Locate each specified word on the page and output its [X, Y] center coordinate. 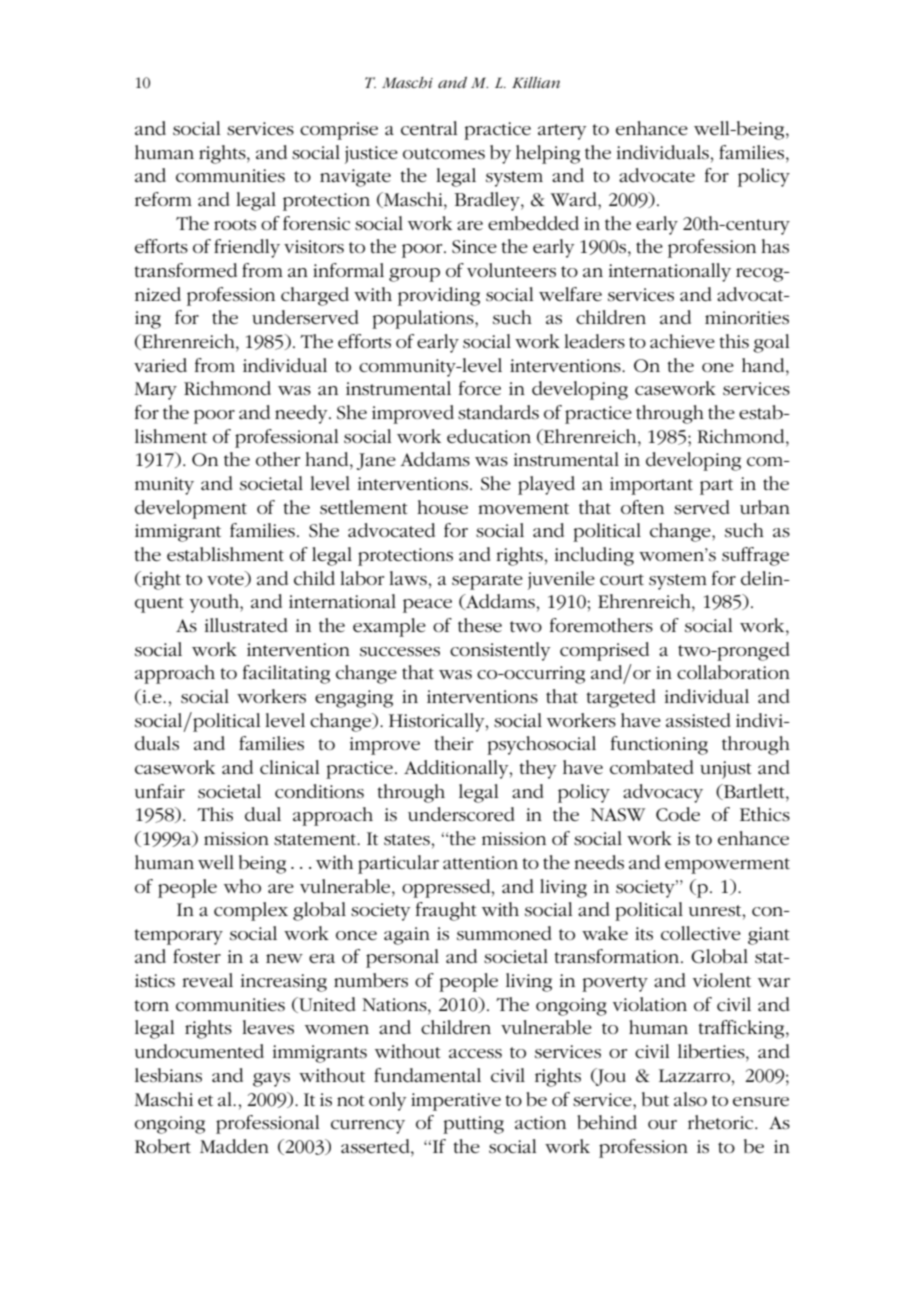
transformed [185, 270]
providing [439, 296]
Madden [234, 1146]
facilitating [286, 674]
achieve [682, 341]
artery [562, 132]
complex [251, 911]
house [442, 507]
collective [701, 933]
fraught [446, 911]
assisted [698, 720]
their [453, 743]
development [191, 509]
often [642, 507]
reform [163, 199]
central [429, 128]
